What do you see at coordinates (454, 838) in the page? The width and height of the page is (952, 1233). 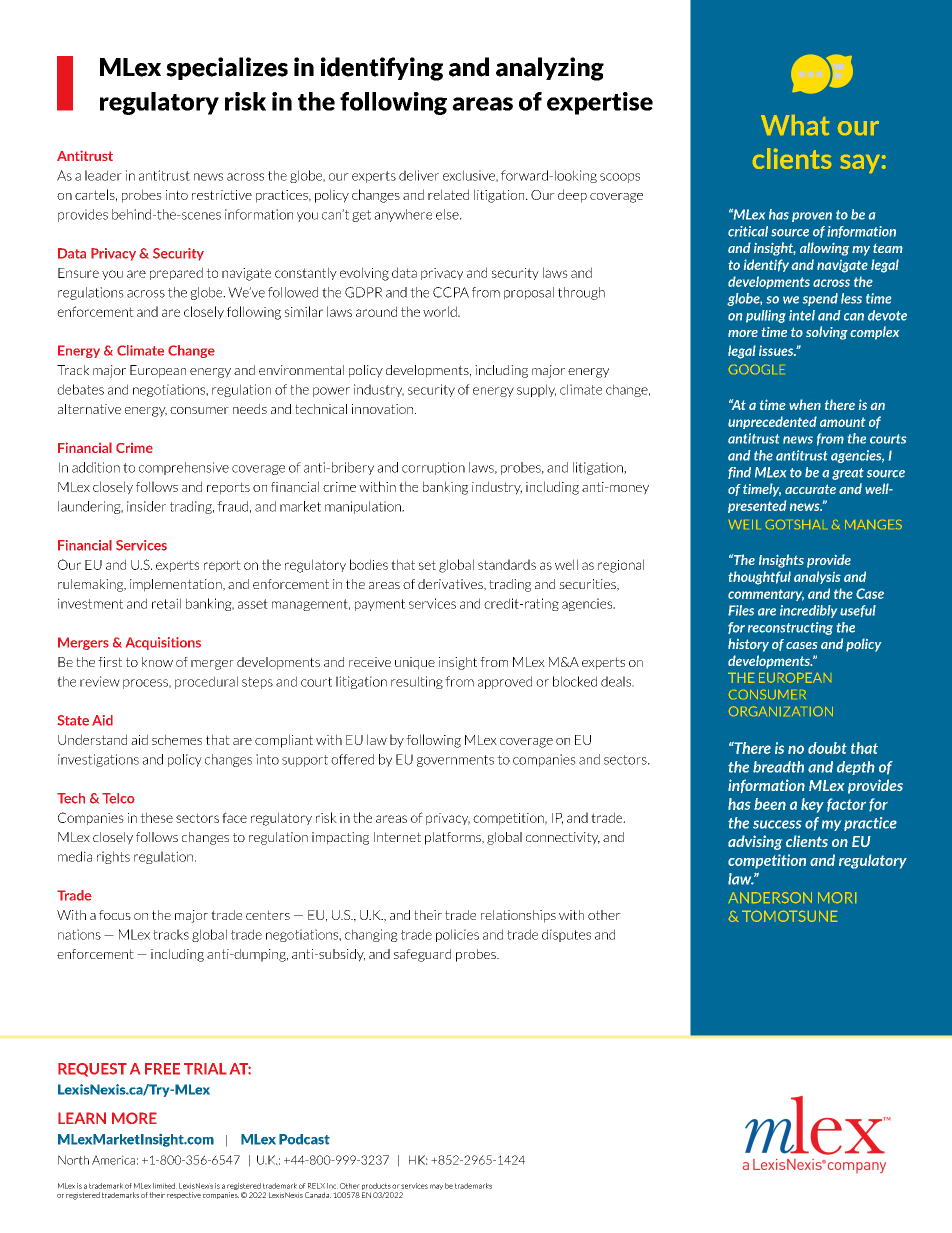 I see `platforms` at bounding box center [454, 838].
